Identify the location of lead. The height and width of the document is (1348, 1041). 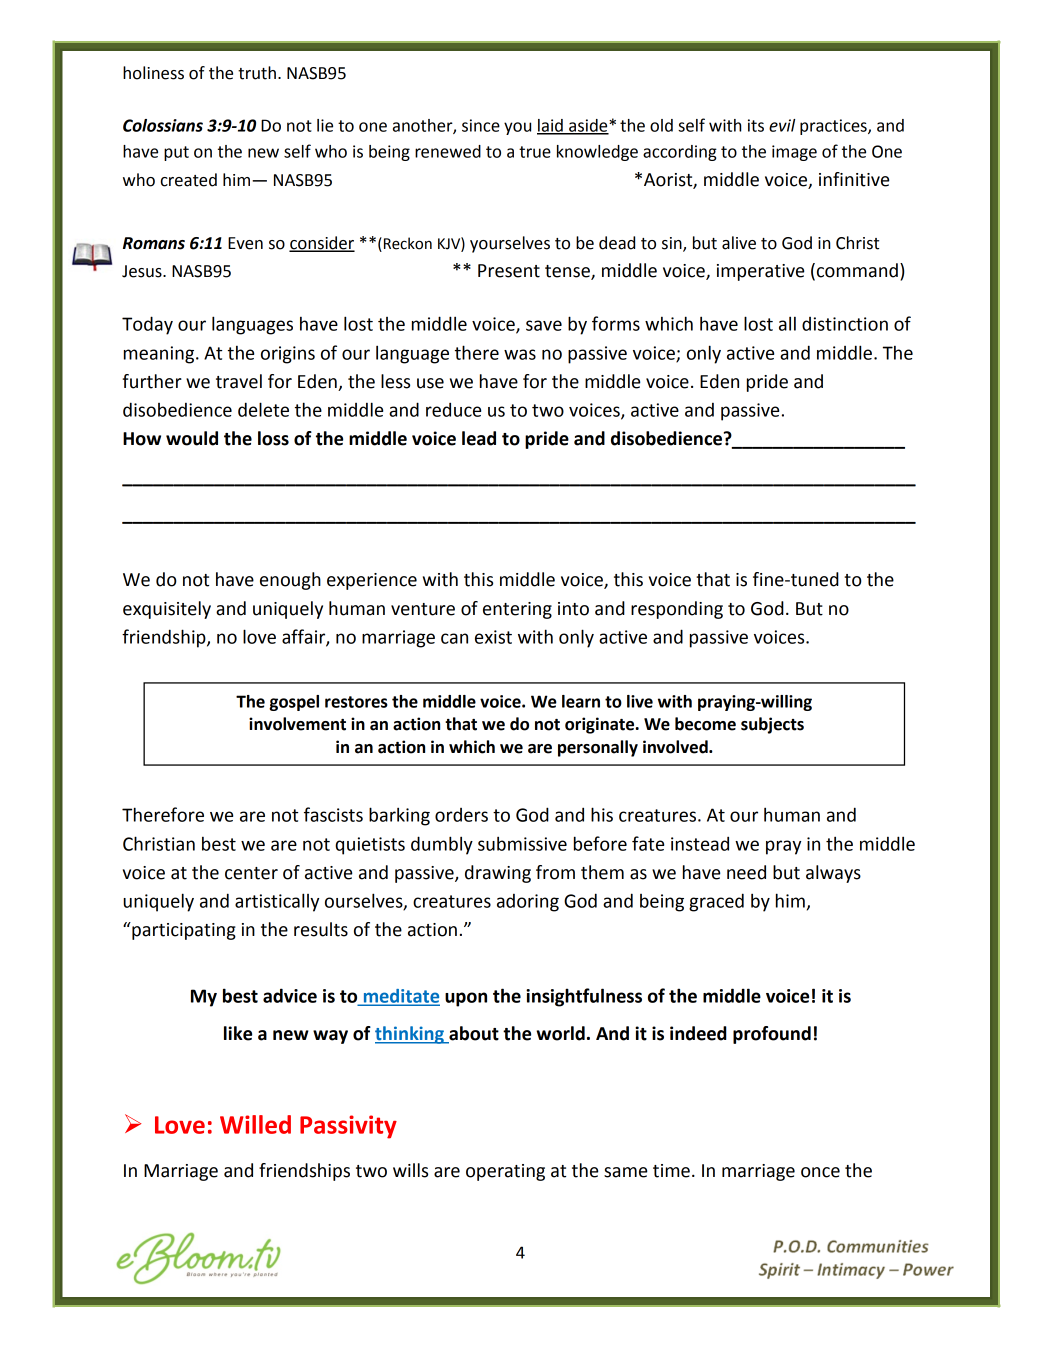
(479, 438).
